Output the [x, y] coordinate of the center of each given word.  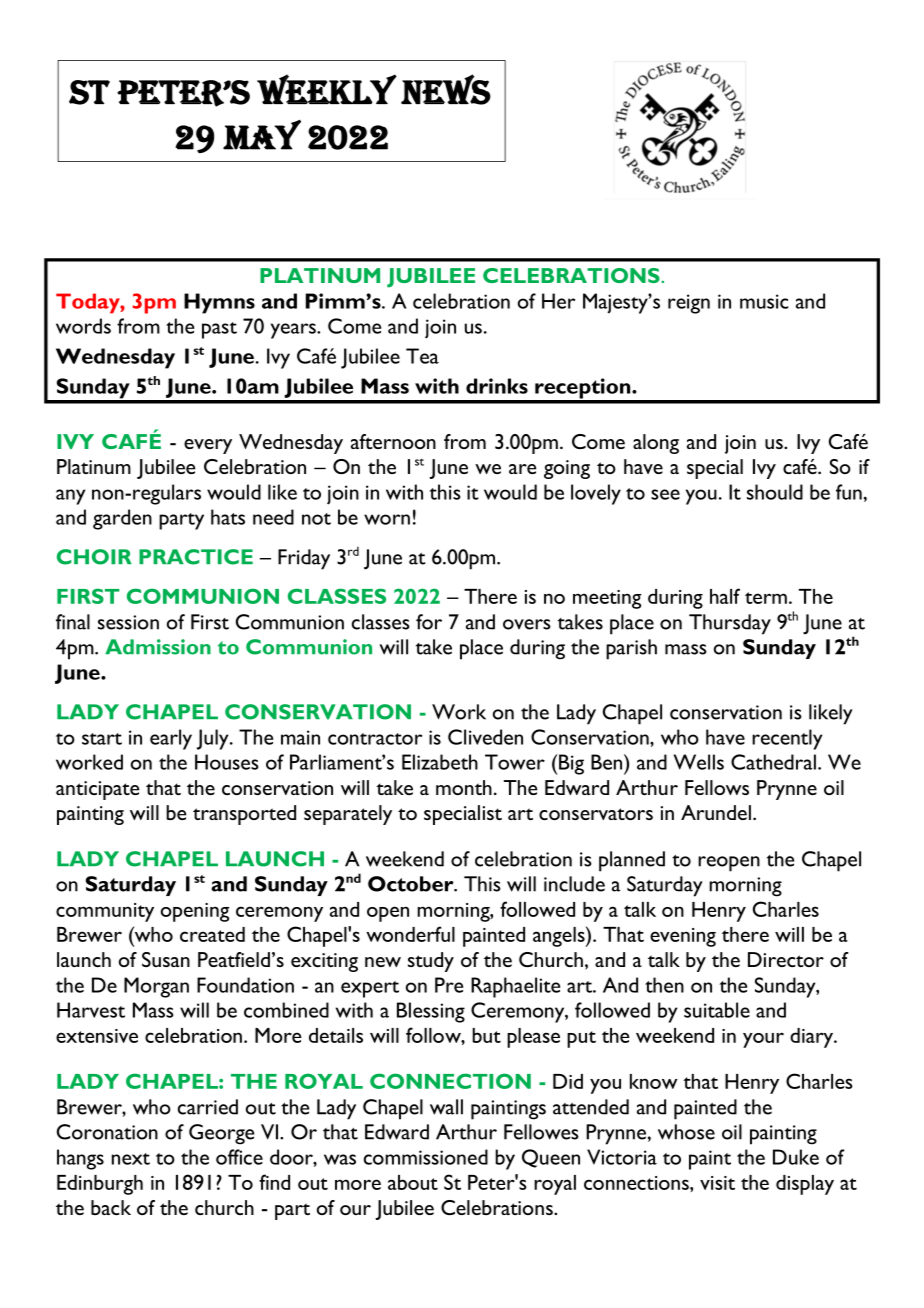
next [131, 1159]
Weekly [327, 89]
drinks [497, 386]
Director [786, 959]
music [764, 301]
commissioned [426, 1157]
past [219, 330]
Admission [158, 647]
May [262, 135]
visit [717, 1183]
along [656, 444]
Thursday [730, 624]
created [212, 934]
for [429, 622]
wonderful [410, 934]
